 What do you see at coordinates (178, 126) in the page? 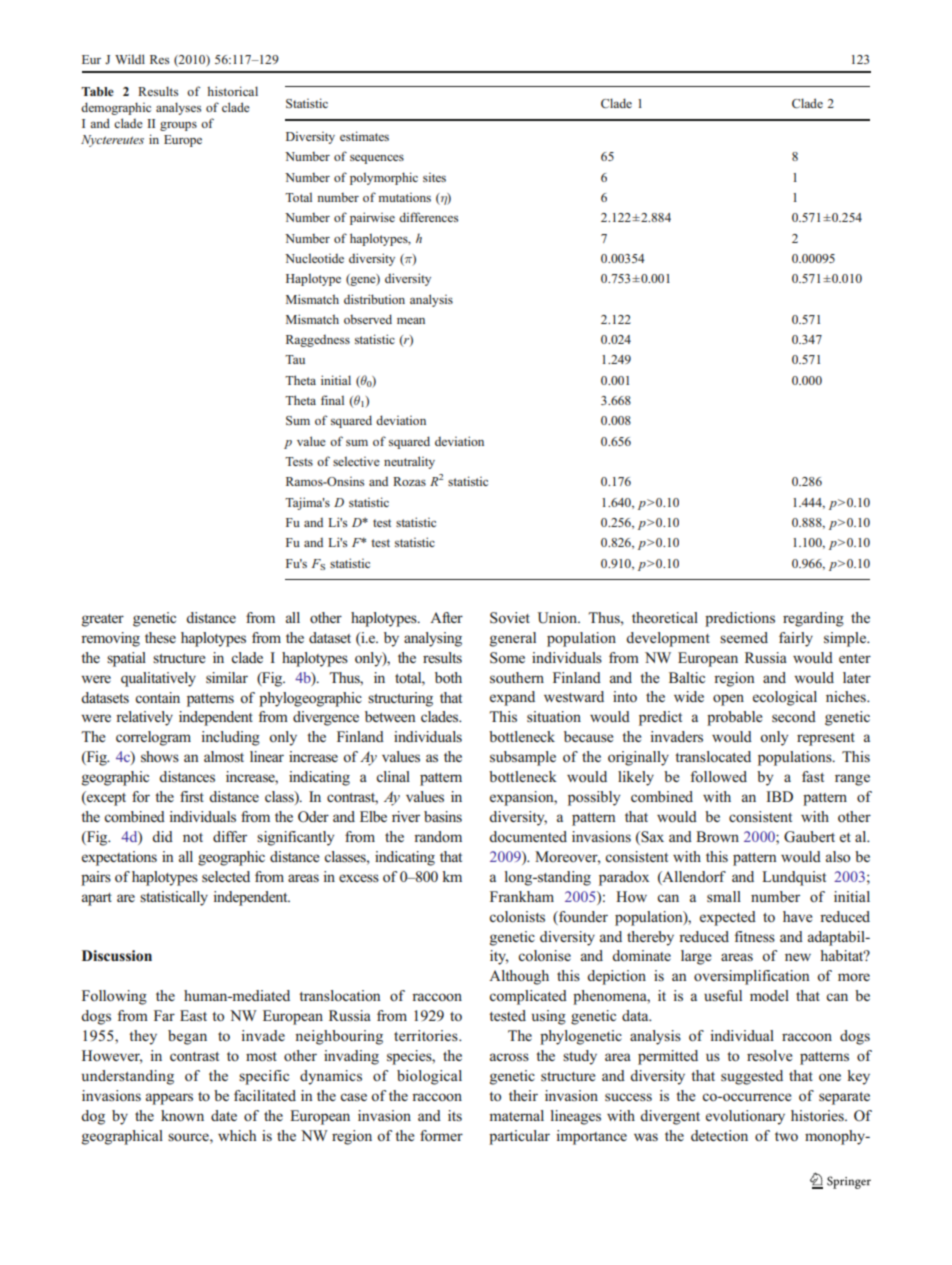
I see `groups` at bounding box center [178, 126].
